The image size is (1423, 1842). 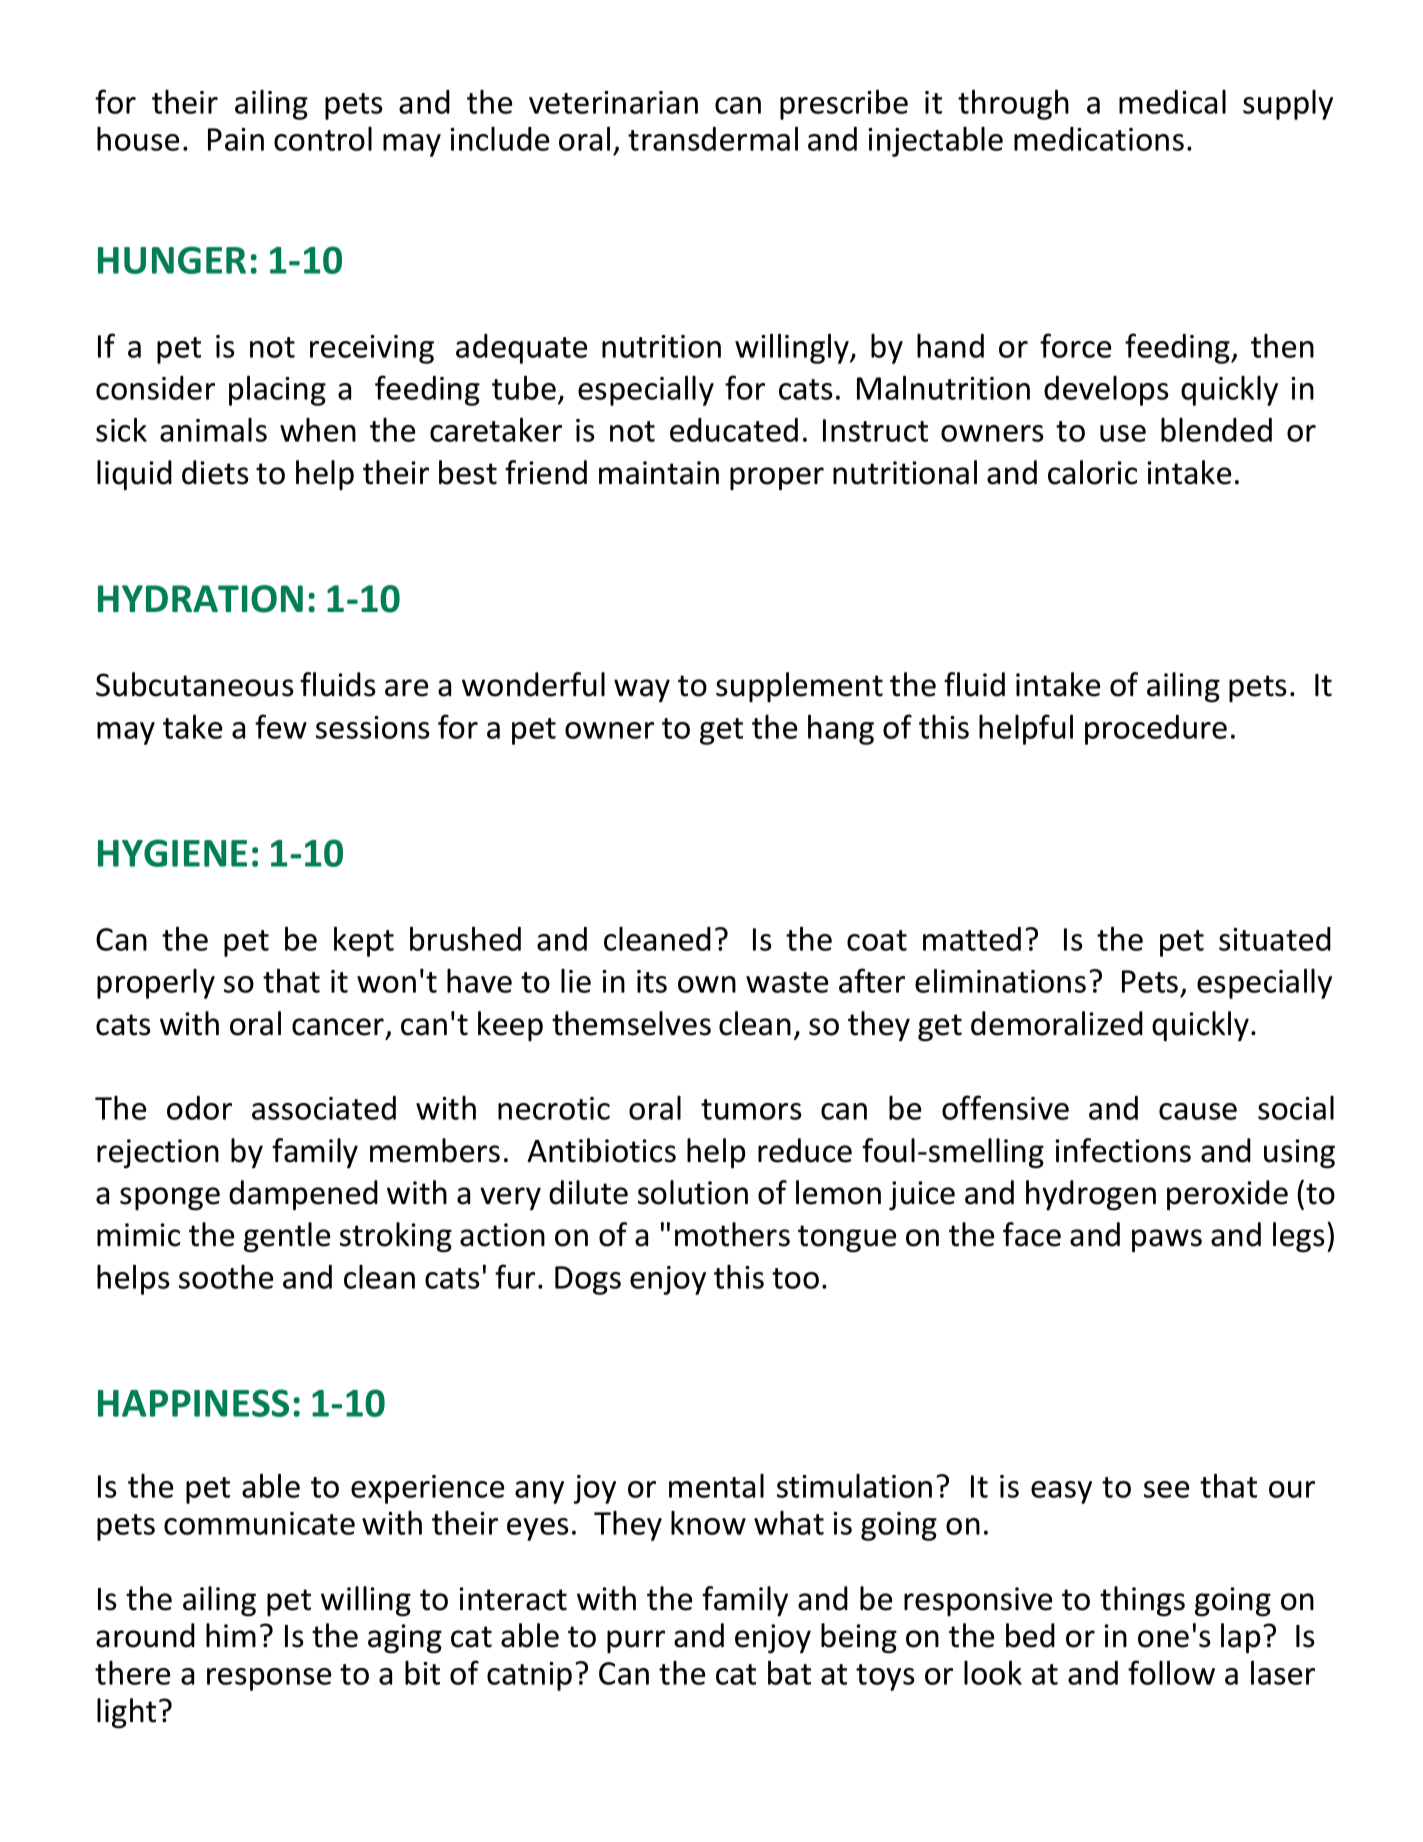 What do you see at coordinates (642, 690) in the document?
I see `way` at bounding box center [642, 690].
